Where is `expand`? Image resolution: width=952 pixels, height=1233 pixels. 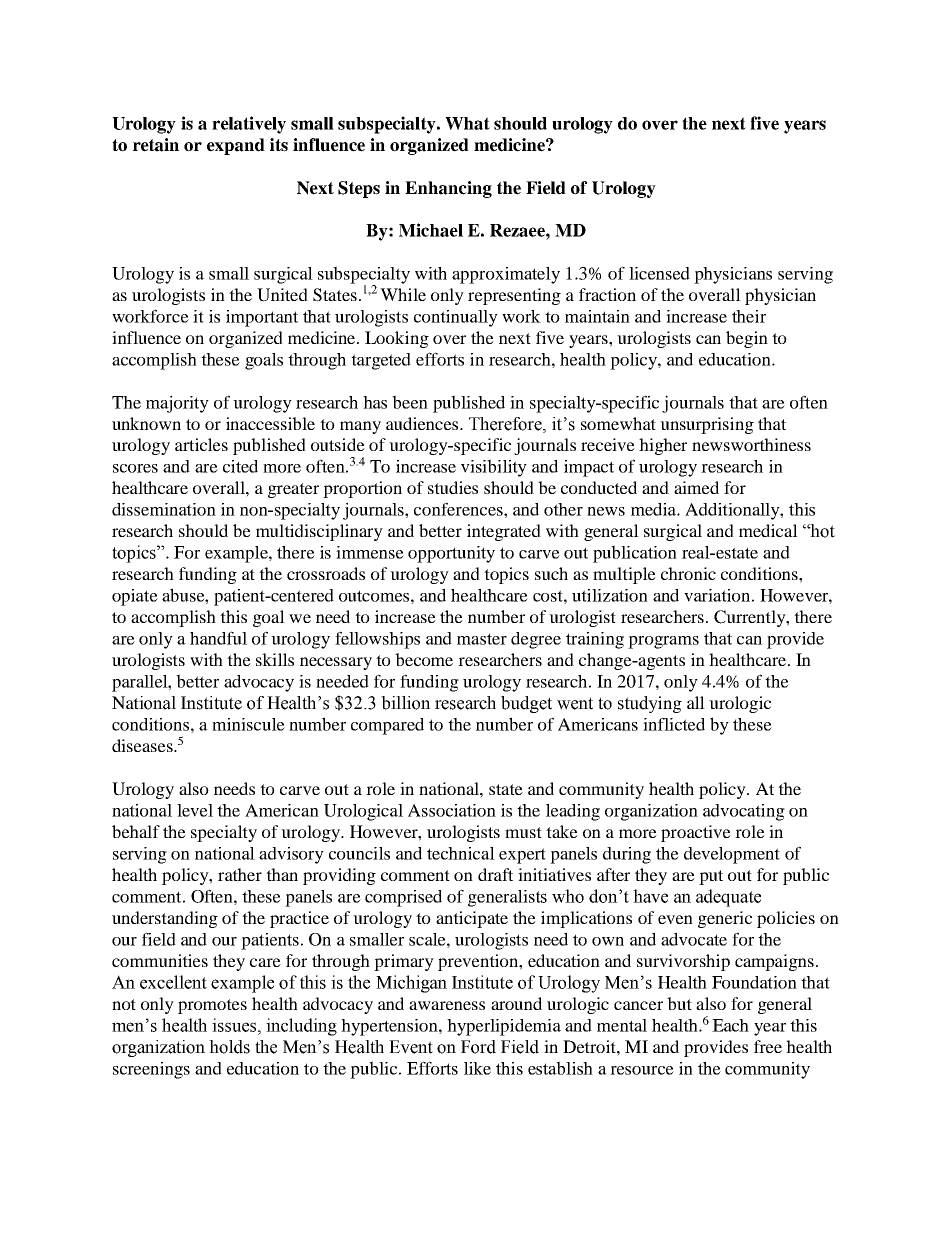
expand is located at coordinates (236, 146).
